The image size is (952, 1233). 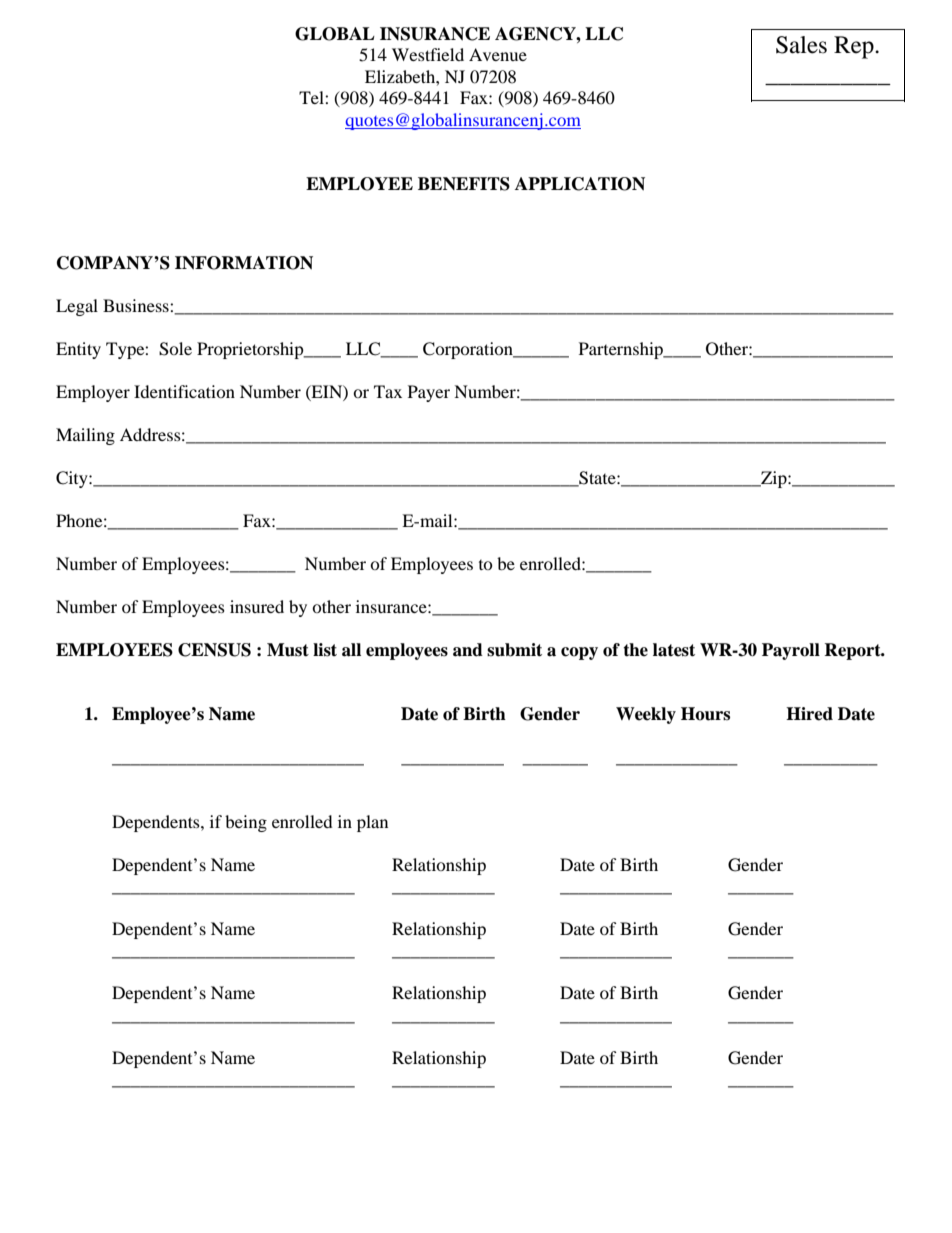 What do you see at coordinates (388, 391) in the document?
I see `Tax` at bounding box center [388, 391].
